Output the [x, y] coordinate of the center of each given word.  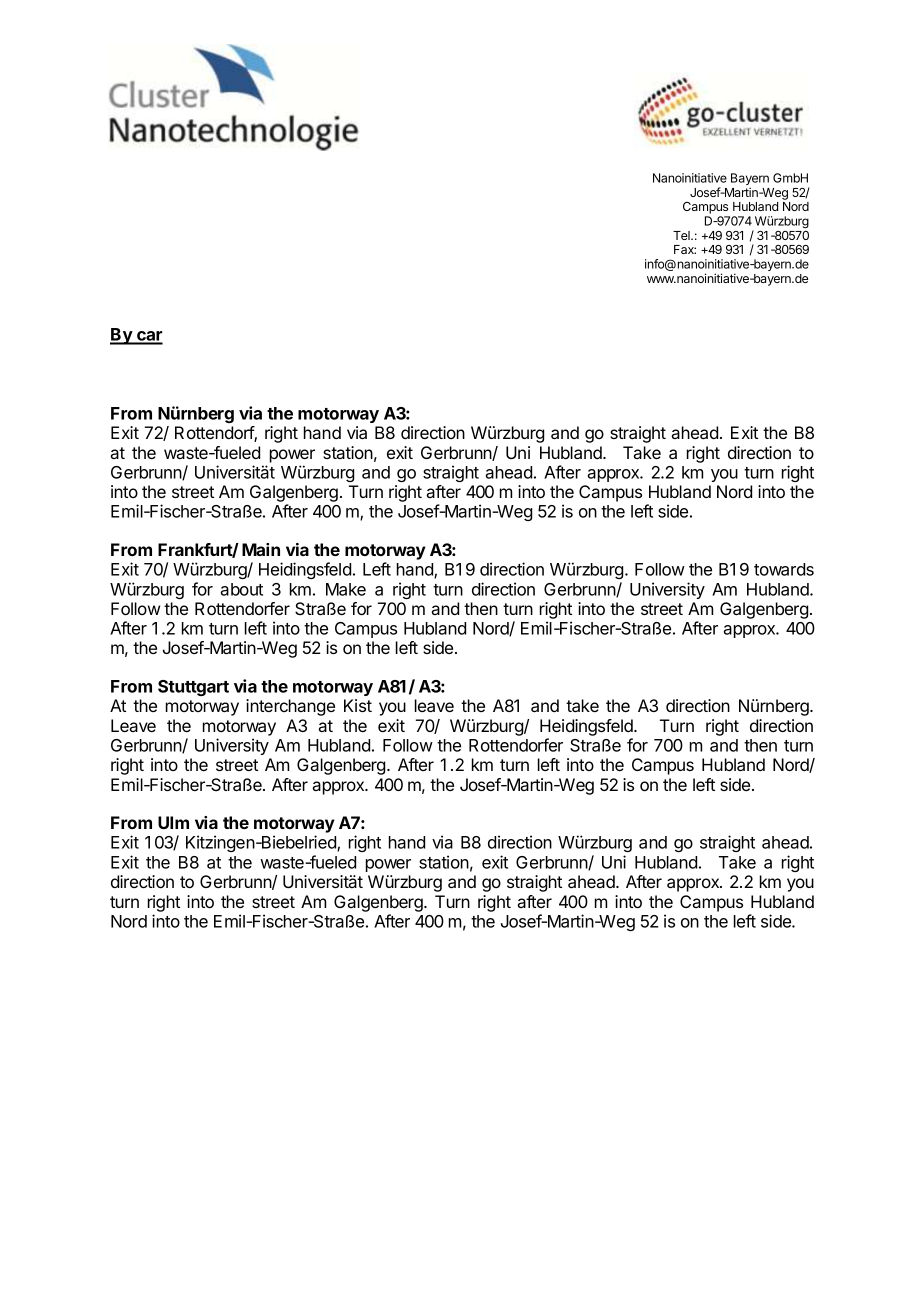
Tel [682, 235]
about [241, 589]
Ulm [173, 822]
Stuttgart [193, 688]
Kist [358, 705]
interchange [290, 707]
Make [346, 589]
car [149, 337]
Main [261, 549]
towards [784, 569]
